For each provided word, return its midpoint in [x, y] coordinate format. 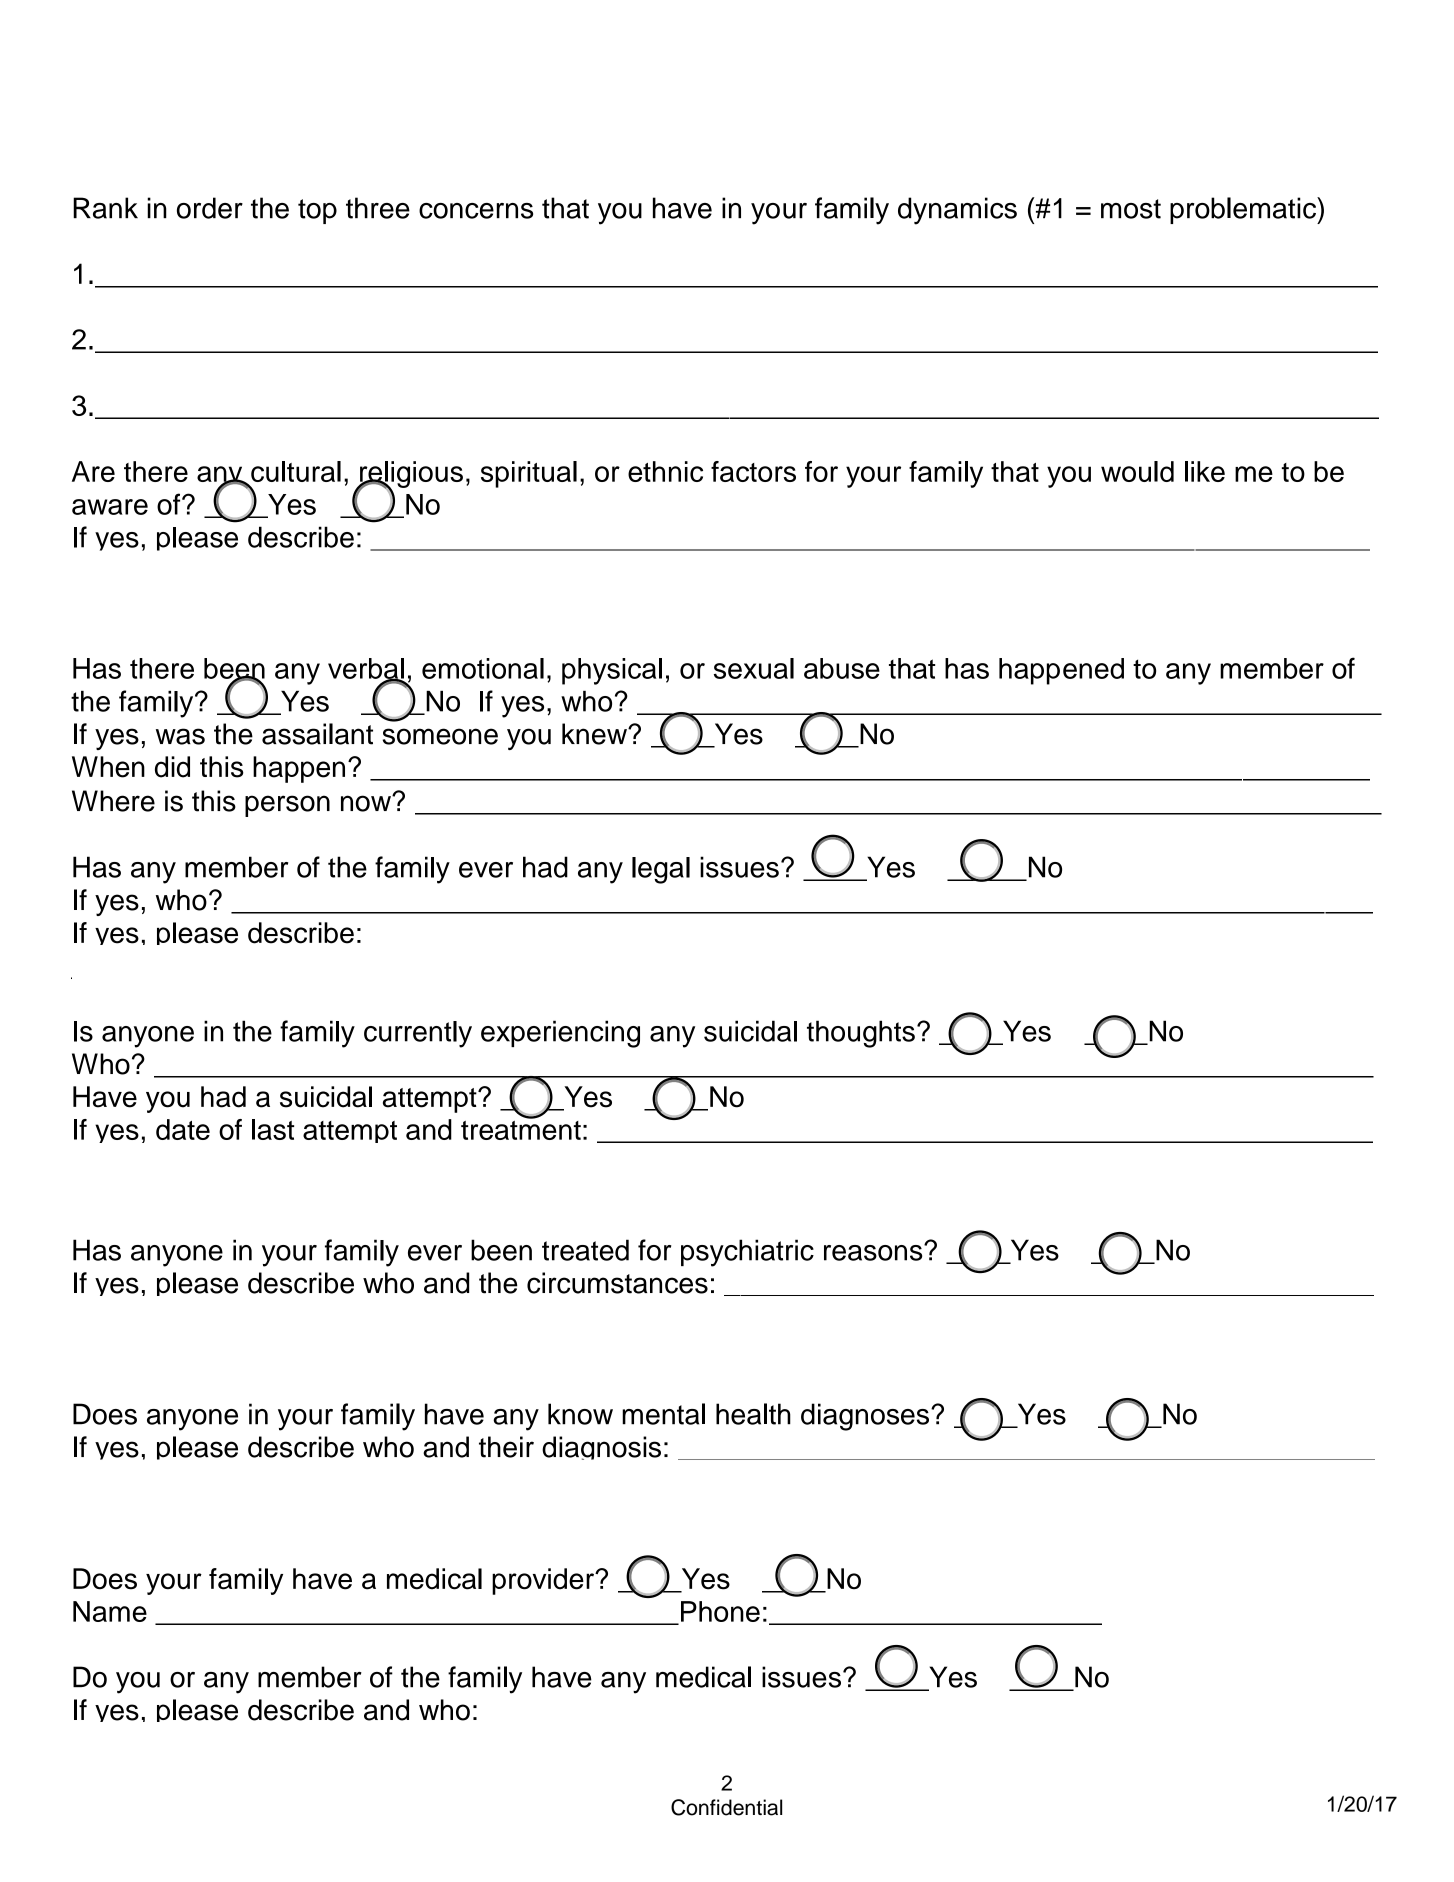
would [1137, 471]
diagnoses [865, 1417]
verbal [366, 669]
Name [110, 1611]
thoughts [861, 1034]
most [1131, 209]
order [210, 208]
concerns [476, 211]
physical [612, 671]
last [273, 1129]
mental [663, 1414]
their [506, 1447]
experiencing [560, 1034]
